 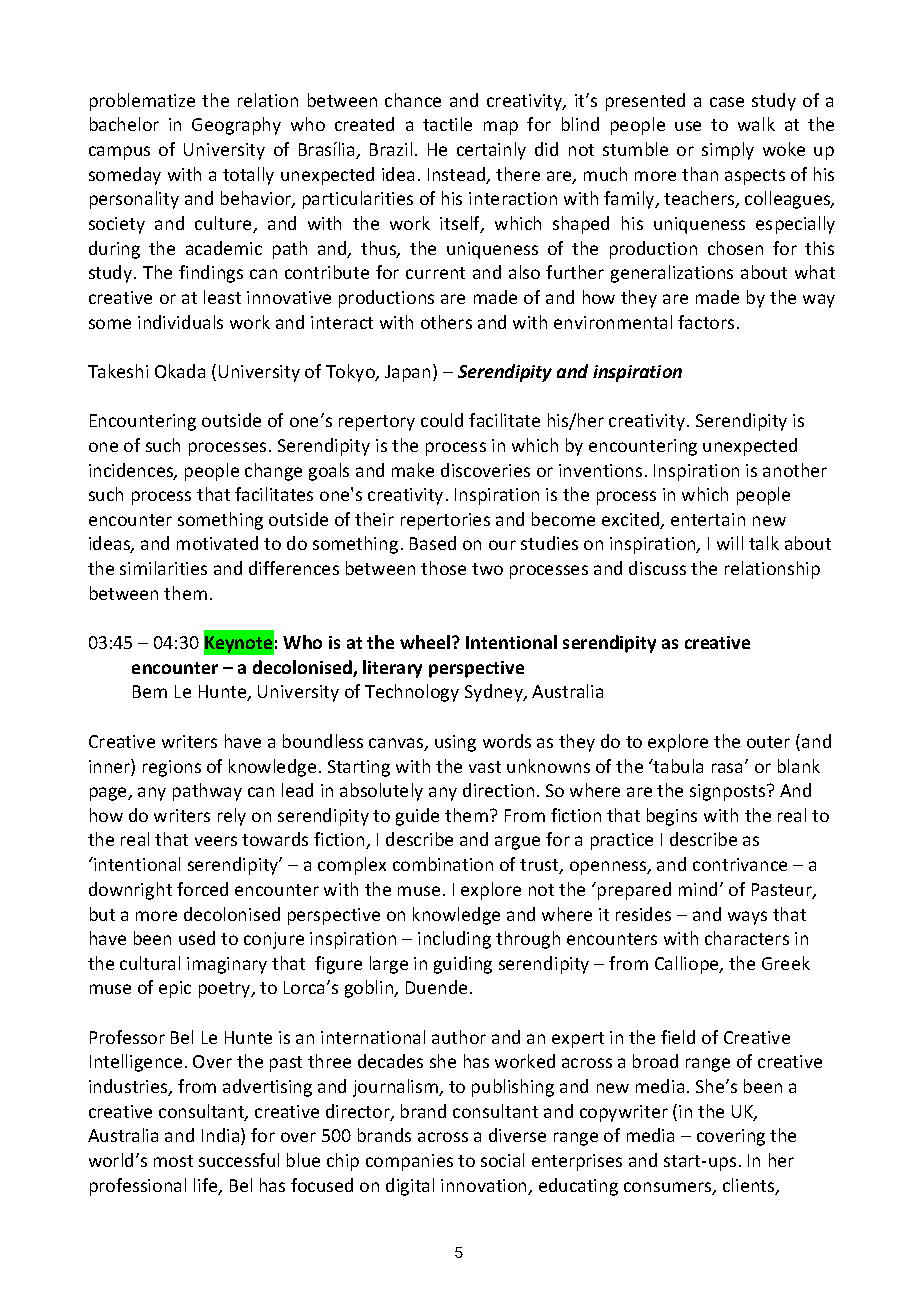 What do you see at coordinates (657, 568) in the image?
I see `discuss` at bounding box center [657, 568].
